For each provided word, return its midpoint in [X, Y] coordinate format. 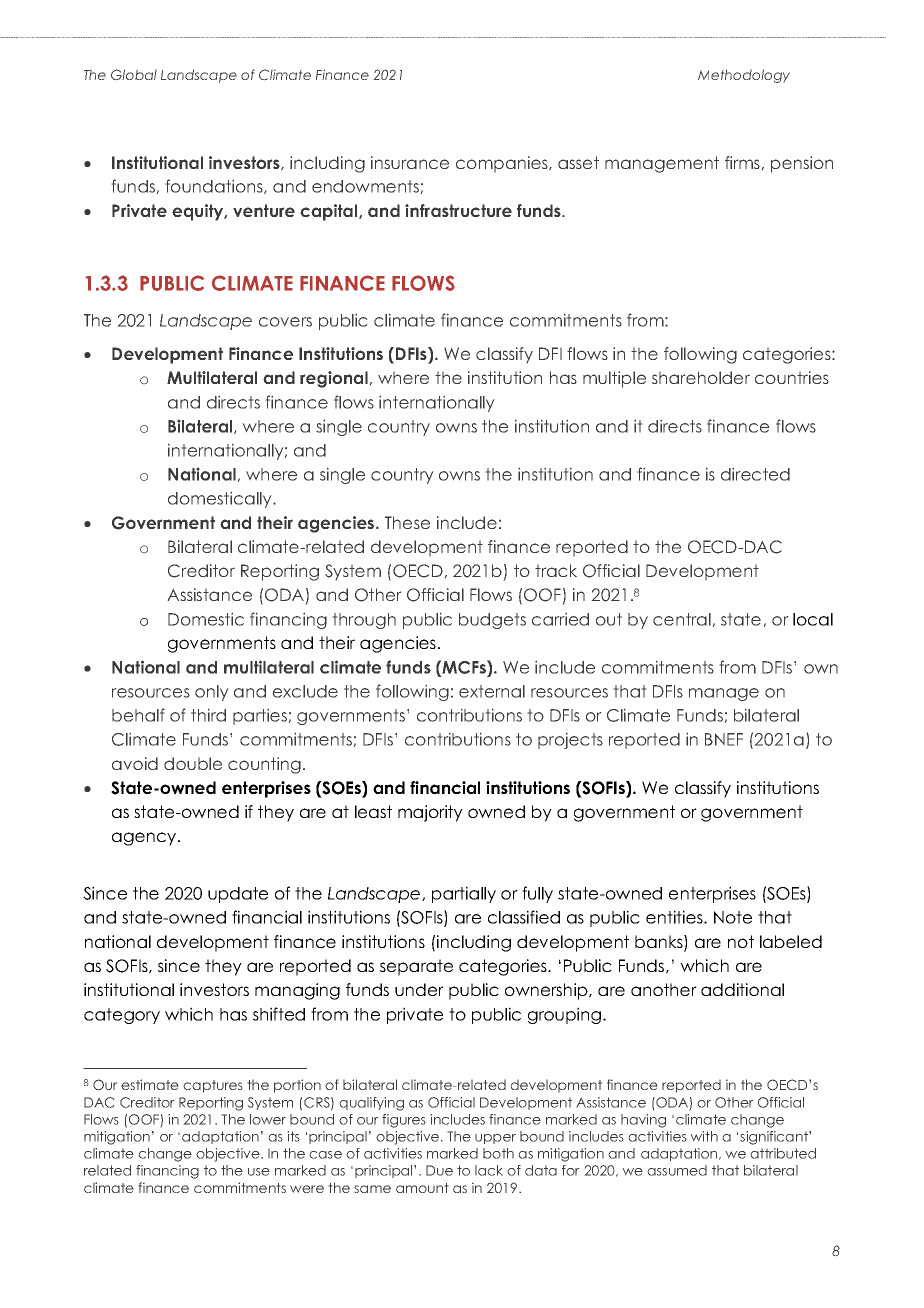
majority [430, 813]
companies [503, 164]
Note [733, 917]
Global [134, 74]
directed [755, 474]
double [193, 763]
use [259, 1172]
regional [335, 379]
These [407, 522]
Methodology [744, 76]
